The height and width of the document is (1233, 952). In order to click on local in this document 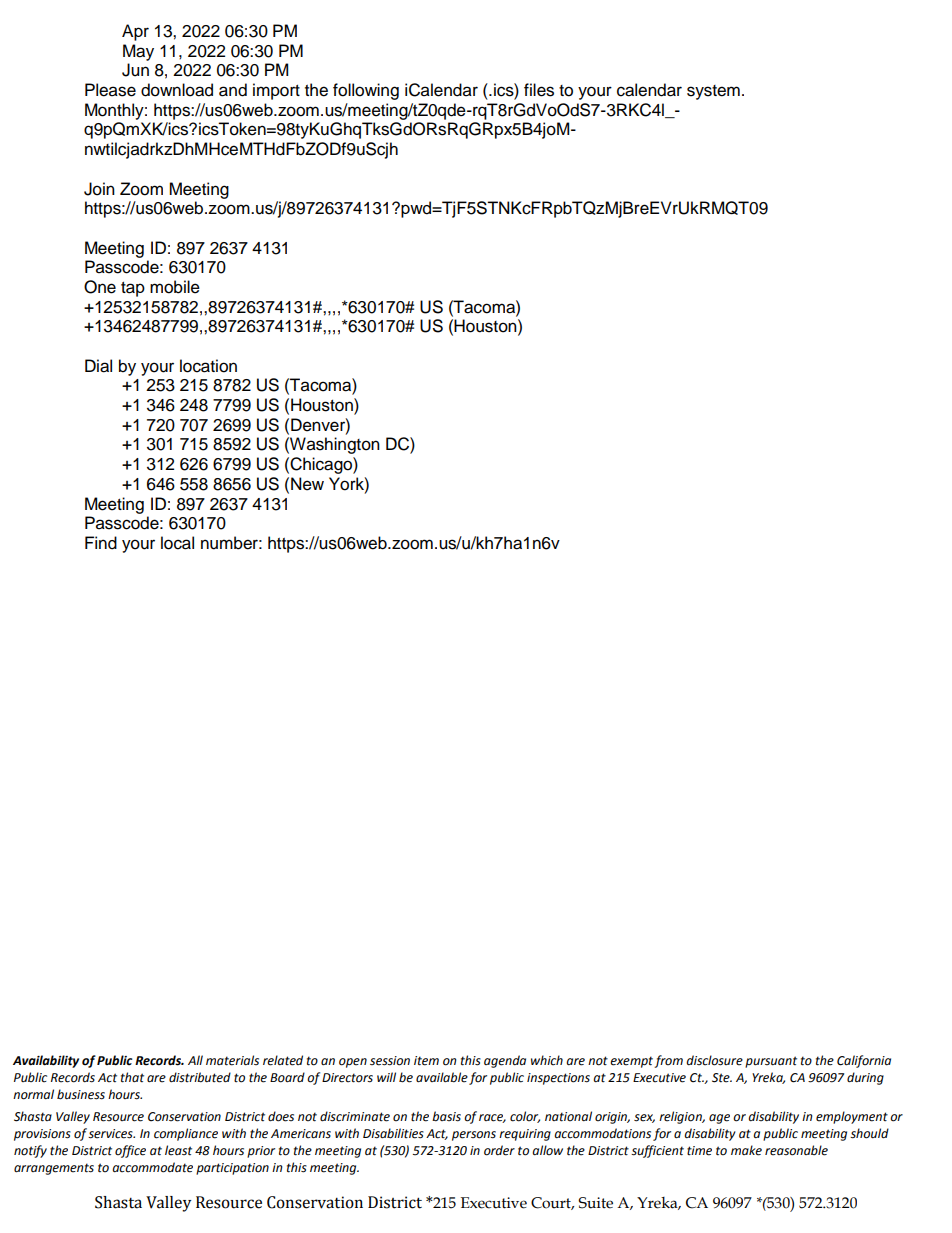, I will do `click(177, 543)`.
